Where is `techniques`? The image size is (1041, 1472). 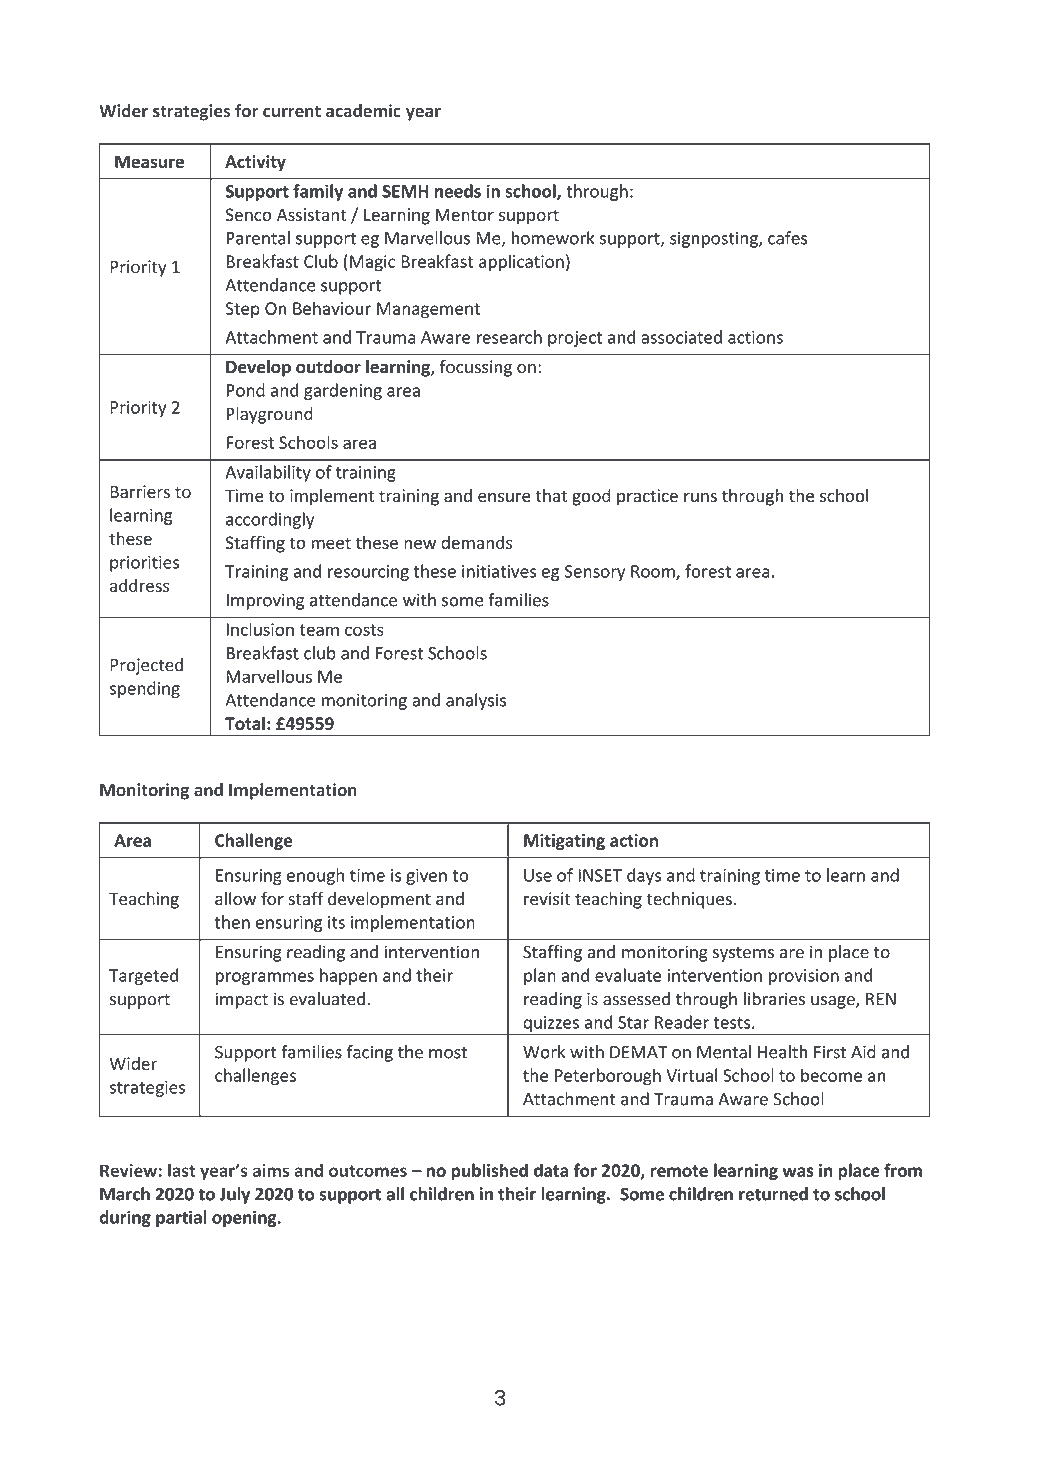 techniques is located at coordinates (689, 900).
